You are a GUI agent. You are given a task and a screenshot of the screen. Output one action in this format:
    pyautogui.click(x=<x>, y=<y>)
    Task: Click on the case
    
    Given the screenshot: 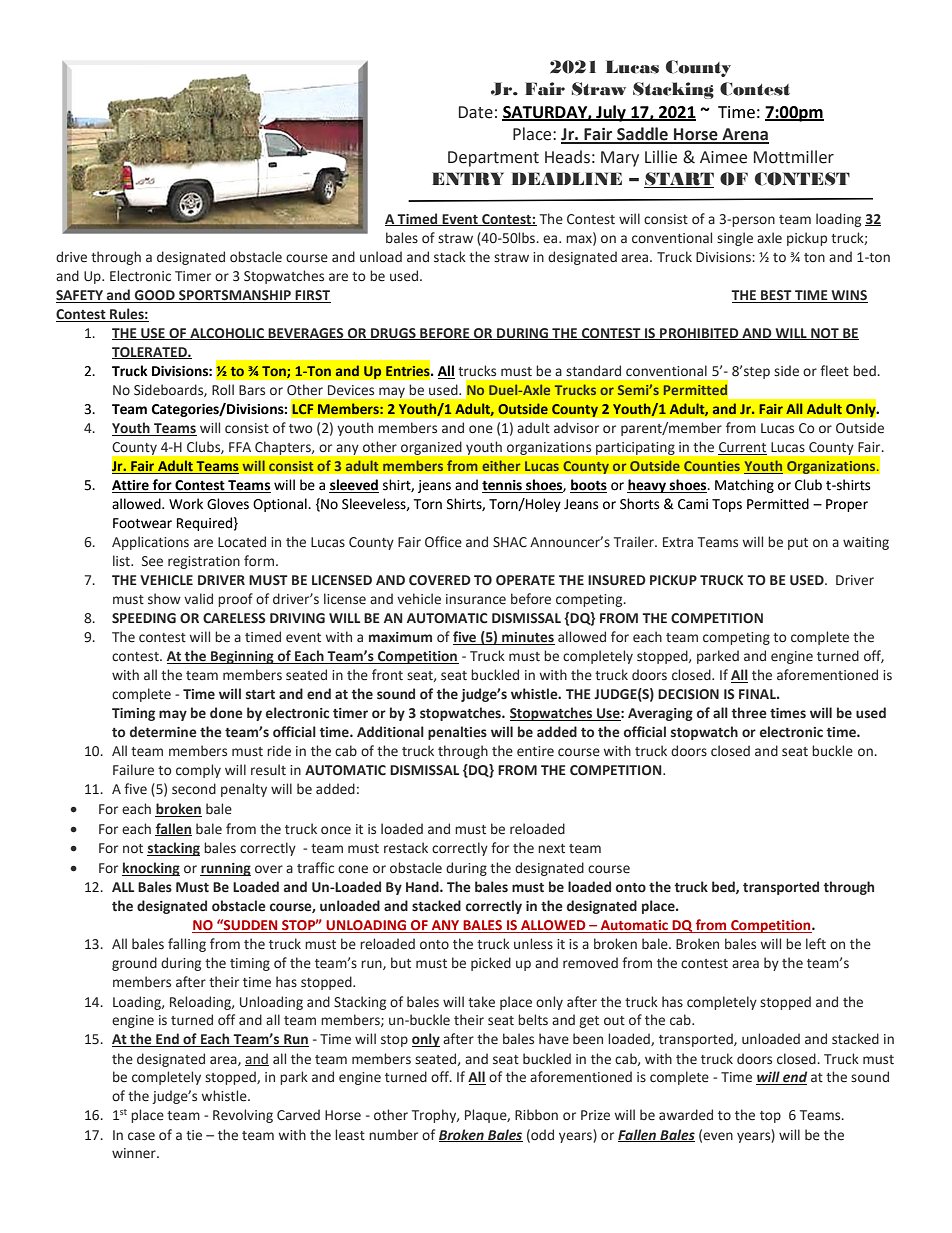 What is the action you would take?
    pyautogui.click(x=141, y=1136)
